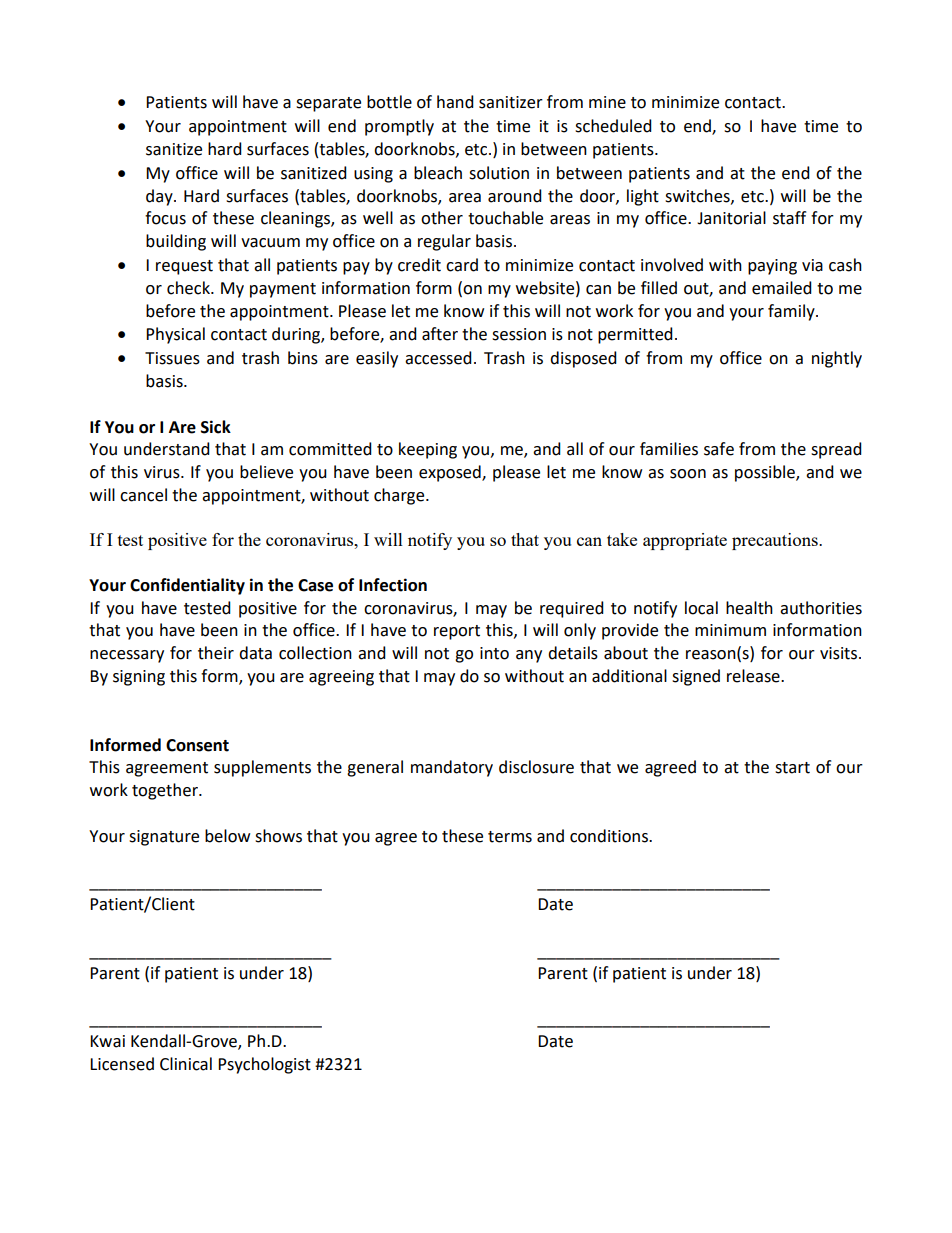  I want to click on report, so click(457, 632).
